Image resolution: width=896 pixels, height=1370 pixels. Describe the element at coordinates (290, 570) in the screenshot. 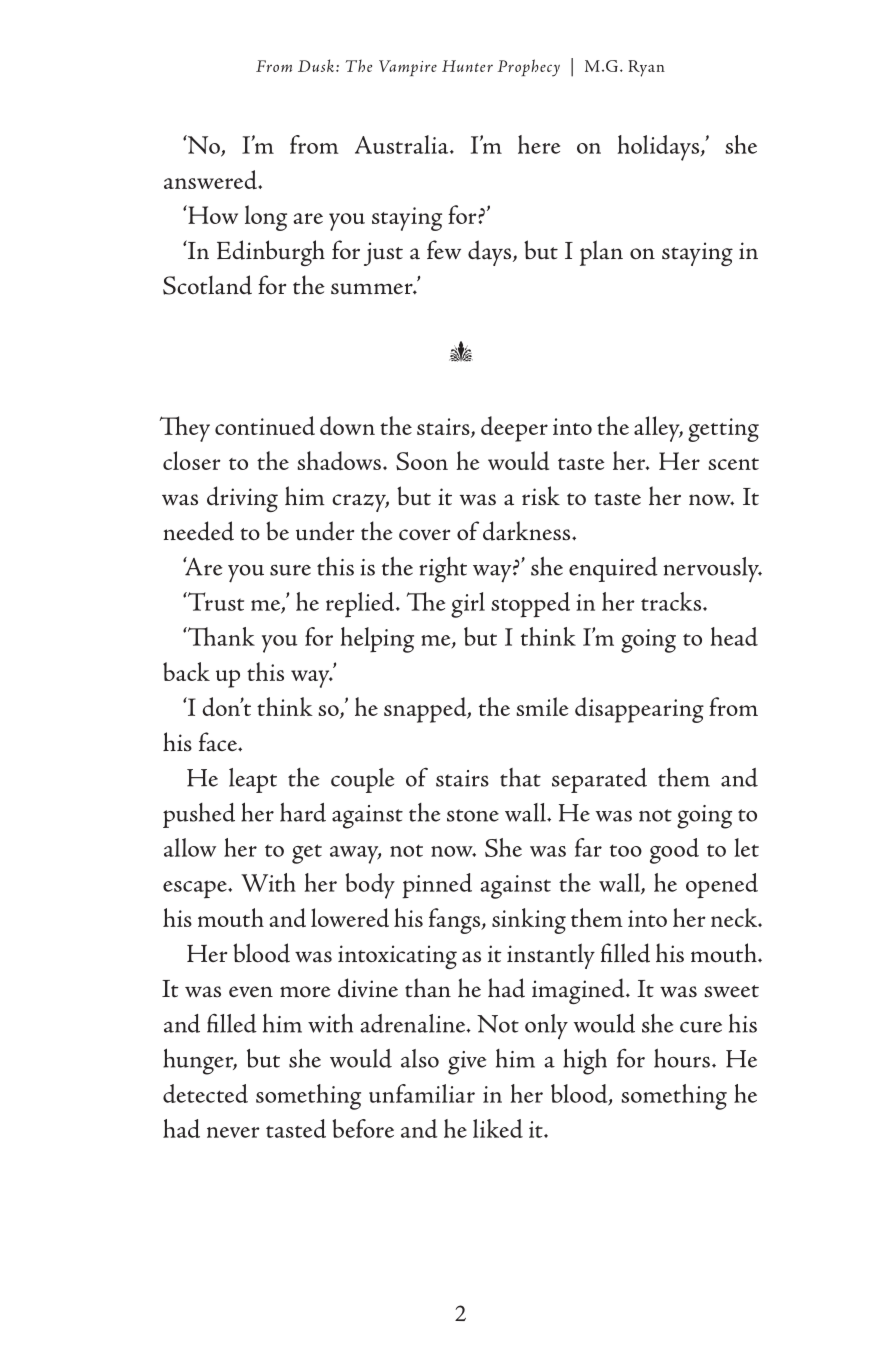

I see `sure` at that location.
